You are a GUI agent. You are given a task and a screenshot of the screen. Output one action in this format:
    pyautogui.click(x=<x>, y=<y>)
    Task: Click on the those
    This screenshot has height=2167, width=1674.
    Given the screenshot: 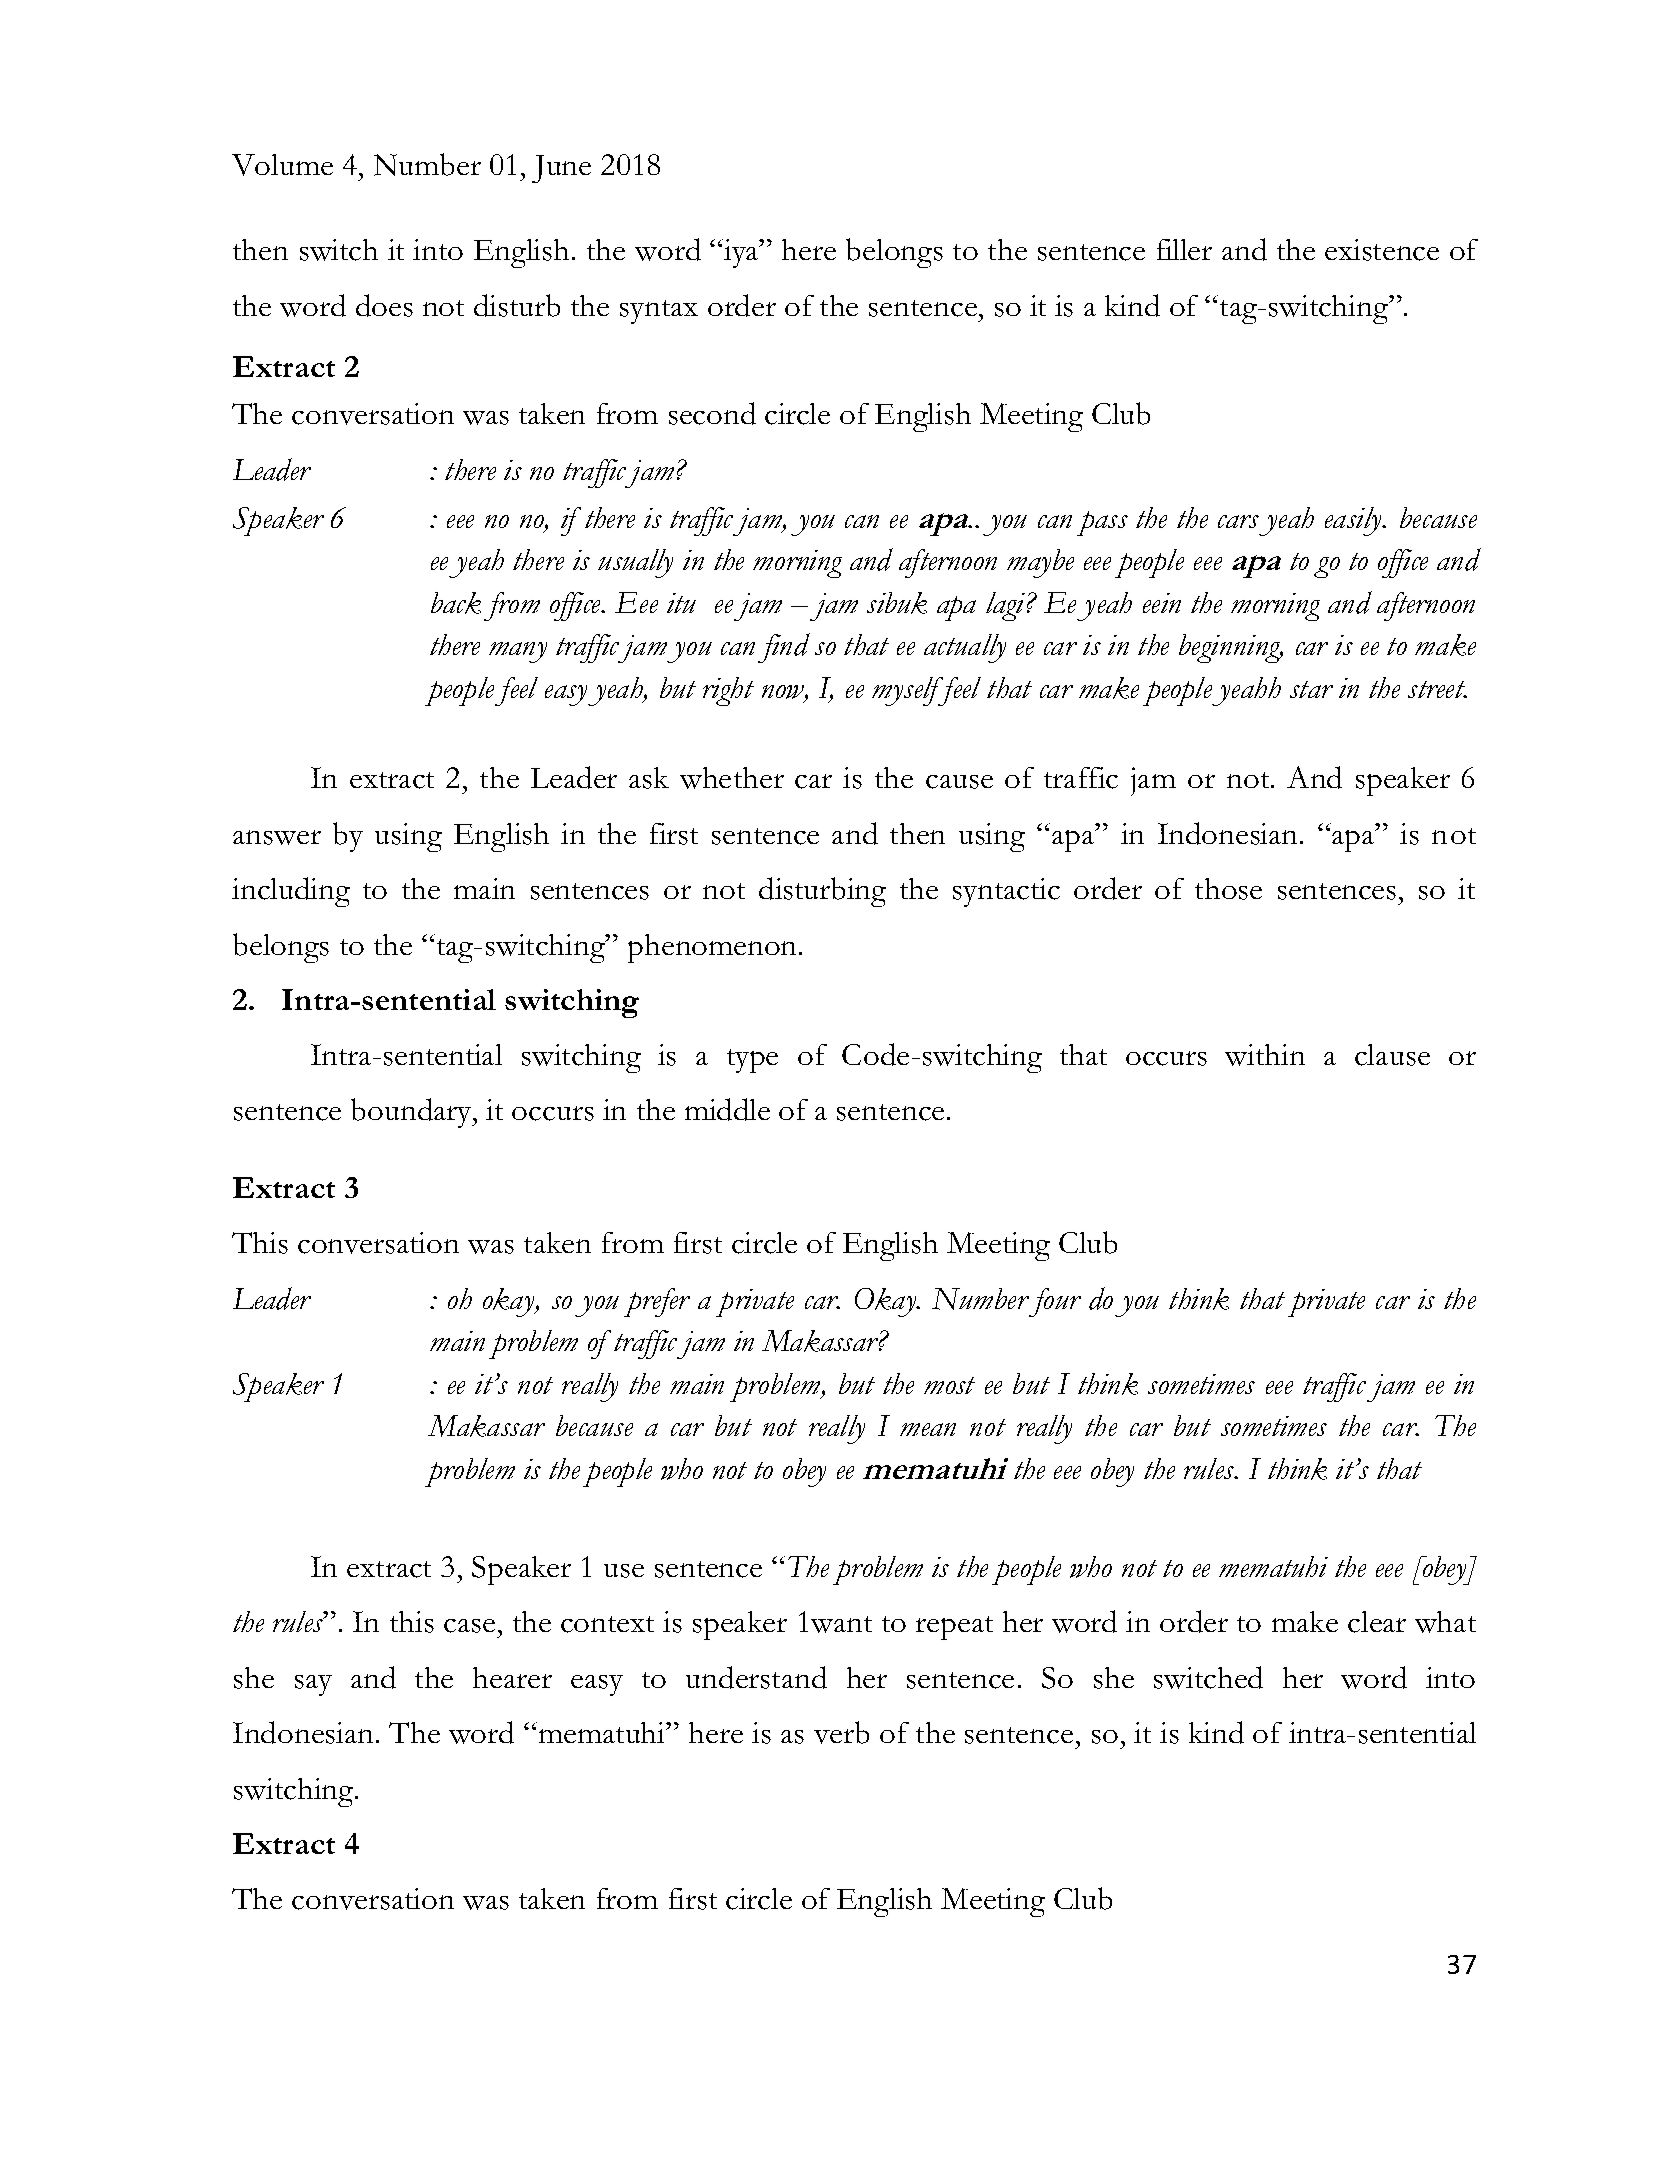 What is the action you would take?
    pyautogui.click(x=1228, y=889)
